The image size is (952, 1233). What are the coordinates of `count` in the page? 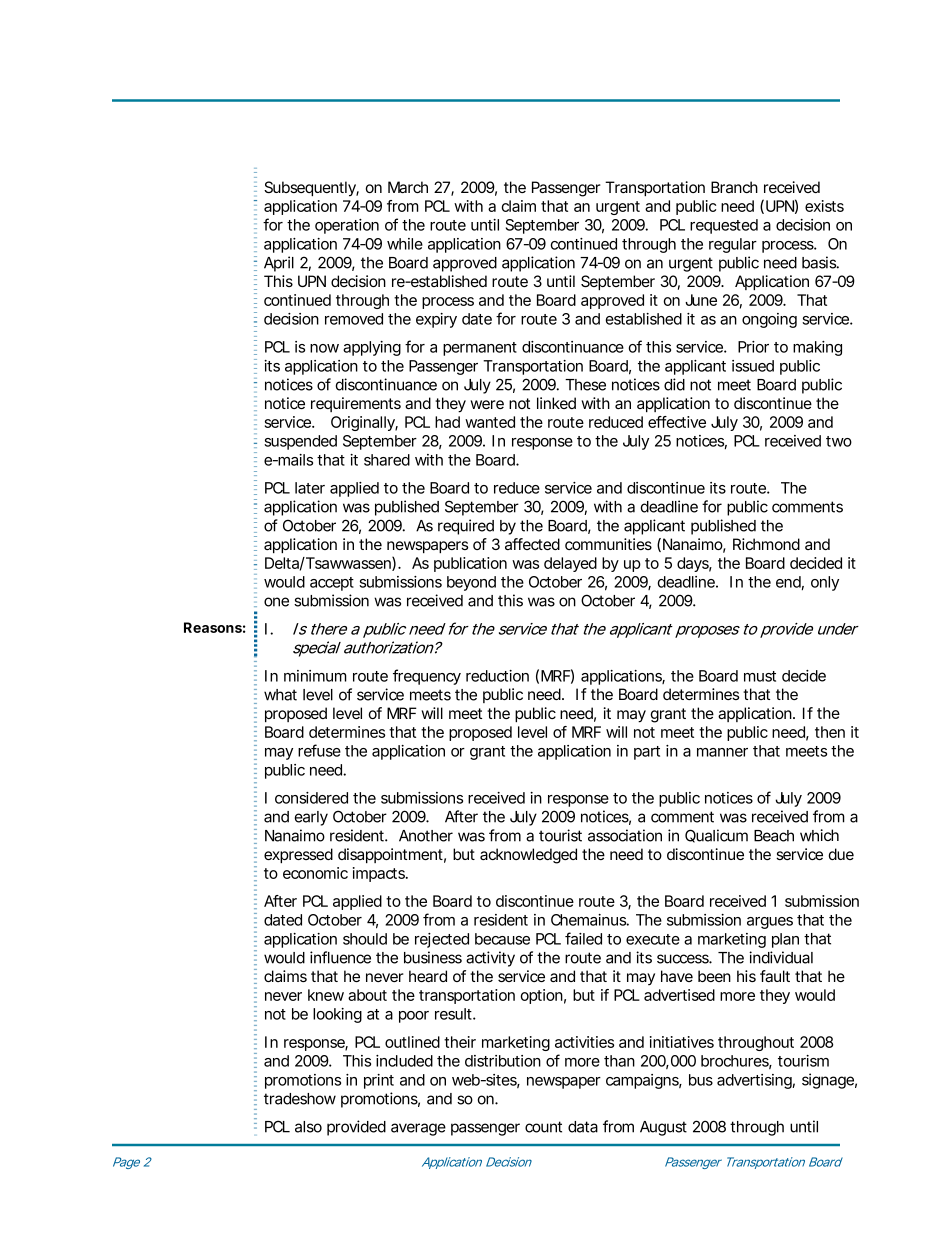 It's located at (543, 1127).
